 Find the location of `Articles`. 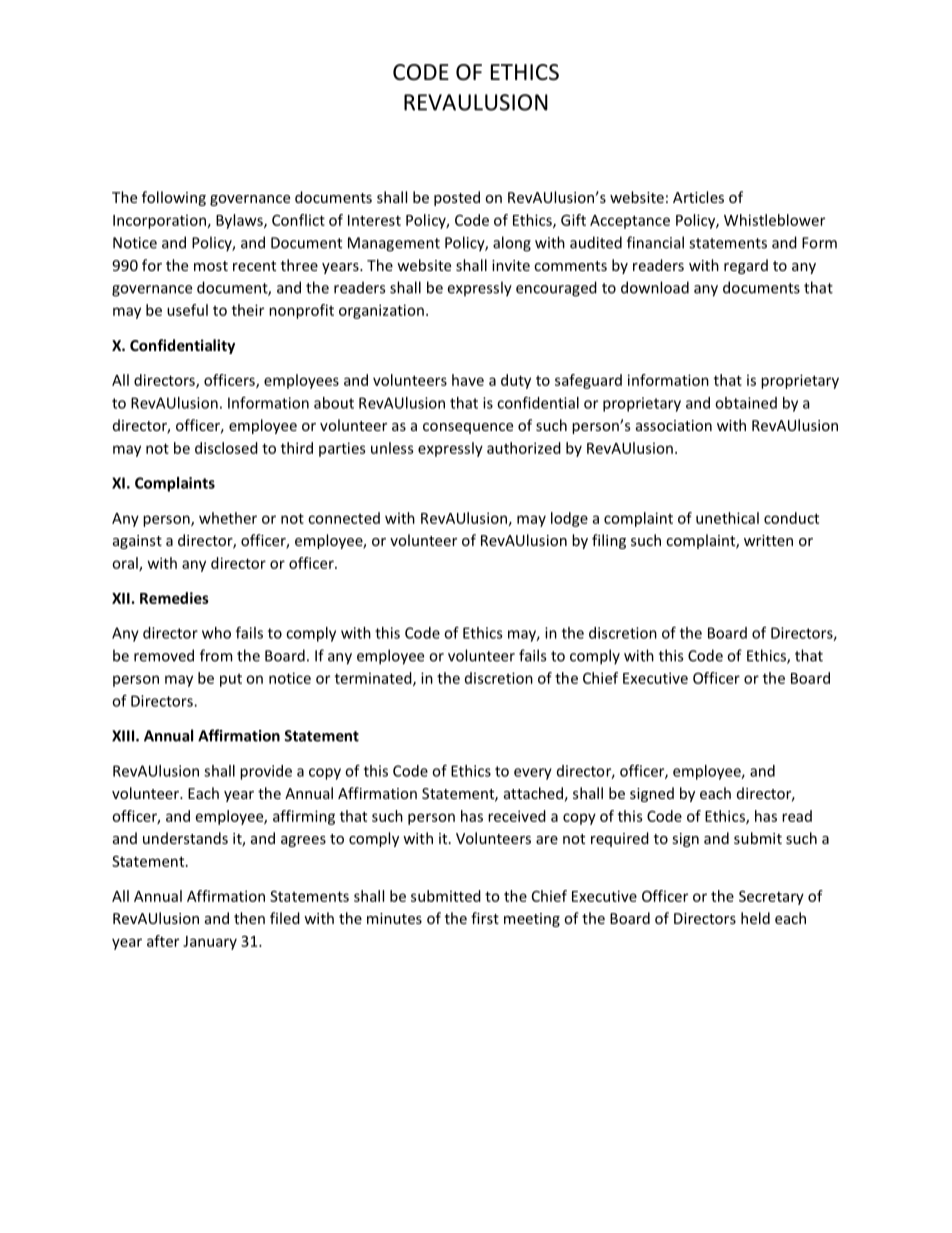

Articles is located at coordinates (698, 197).
